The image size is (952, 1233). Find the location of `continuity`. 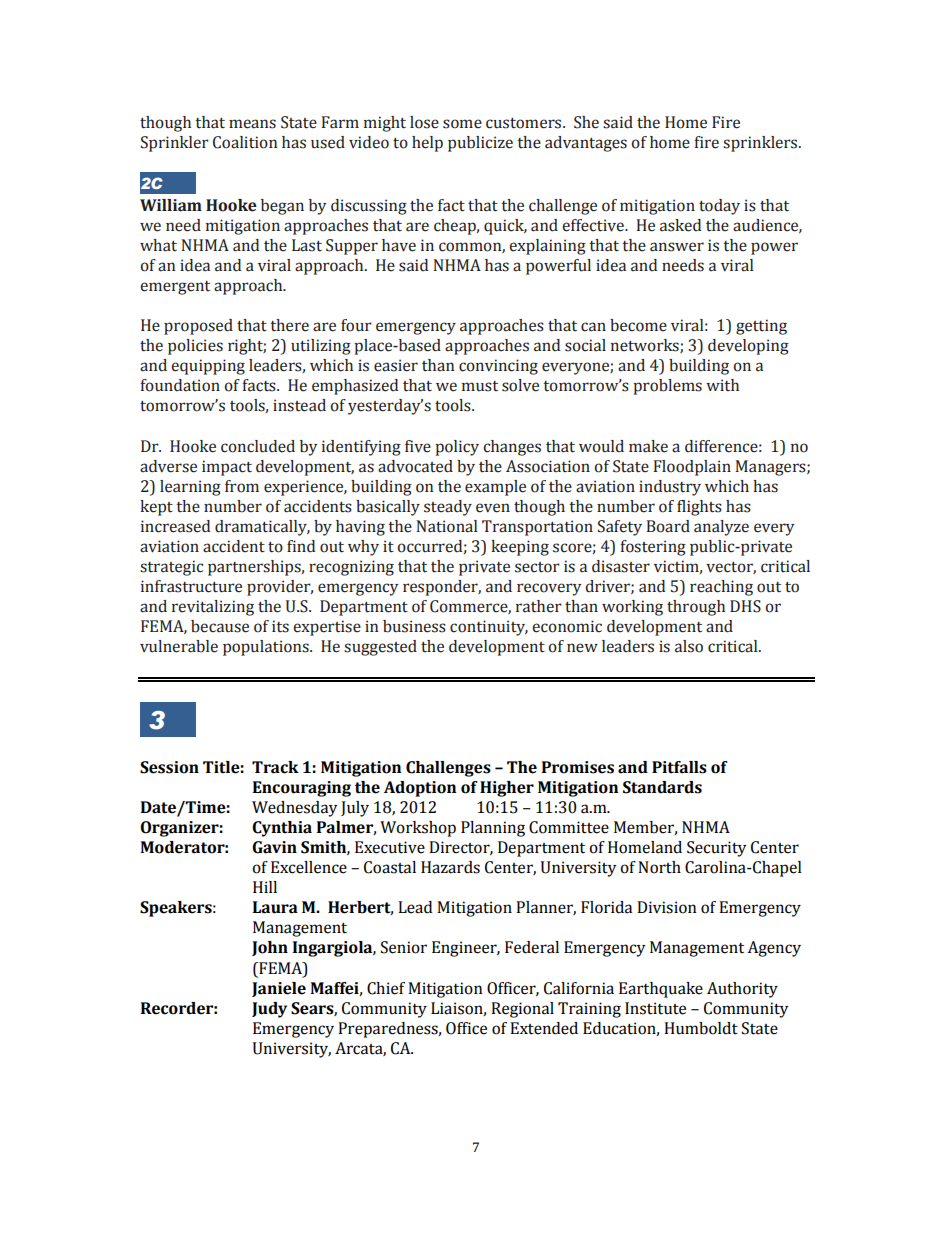

continuity is located at coordinates (489, 628).
